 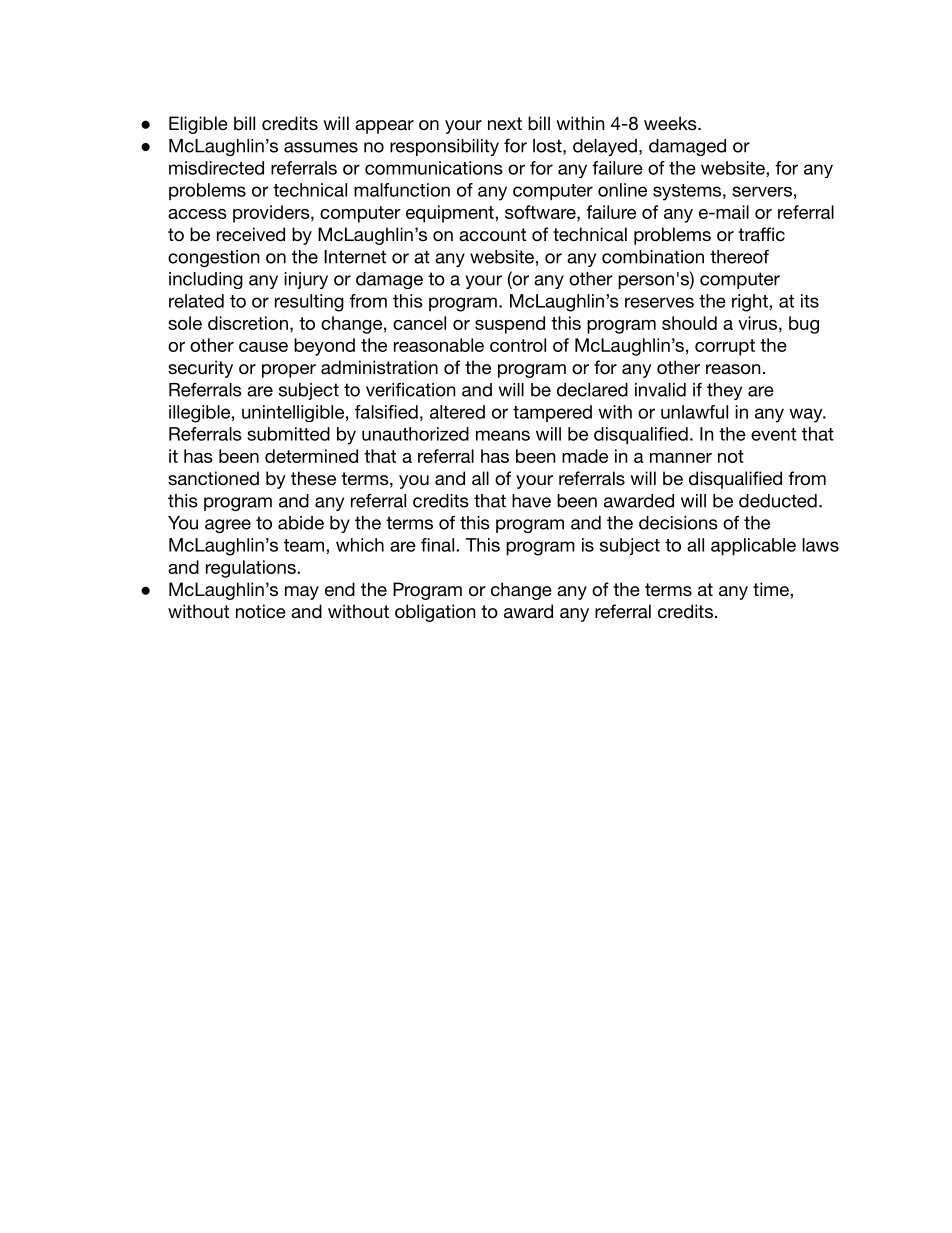 I want to click on assumes, so click(x=321, y=147).
